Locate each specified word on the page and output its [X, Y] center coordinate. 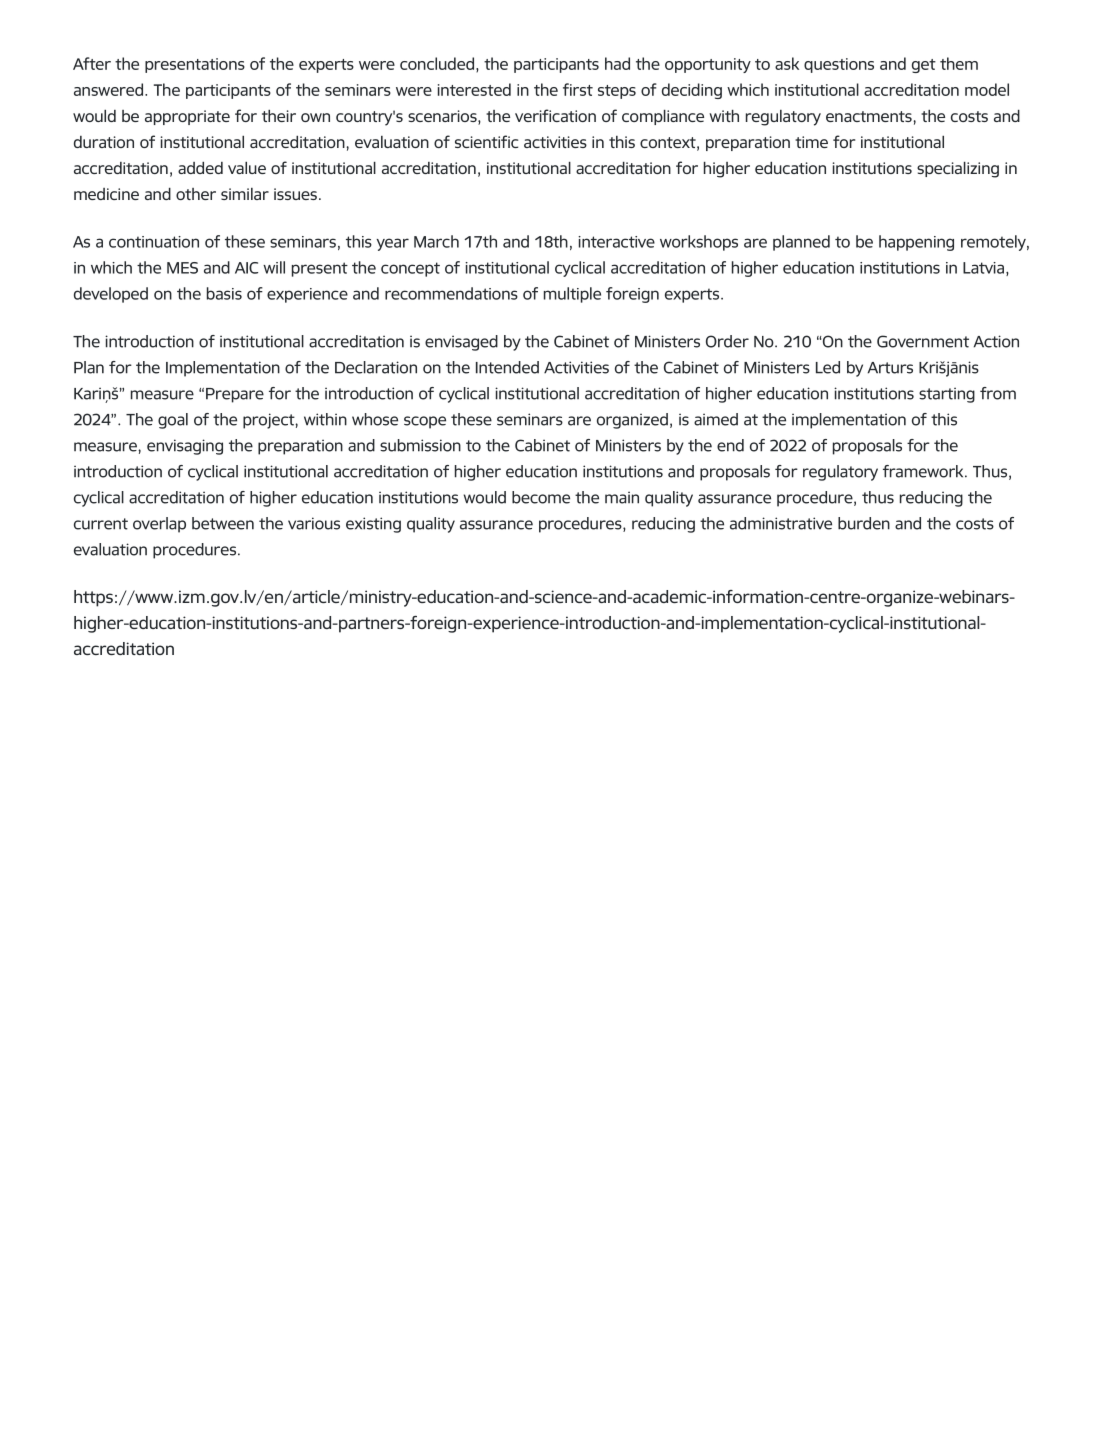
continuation [154, 242]
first [578, 89]
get [924, 66]
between [223, 523]
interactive [616, 242]
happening [916, 243]
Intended [507, 367]
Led [828, 367]
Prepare [235, 395]
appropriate [187, 117]
